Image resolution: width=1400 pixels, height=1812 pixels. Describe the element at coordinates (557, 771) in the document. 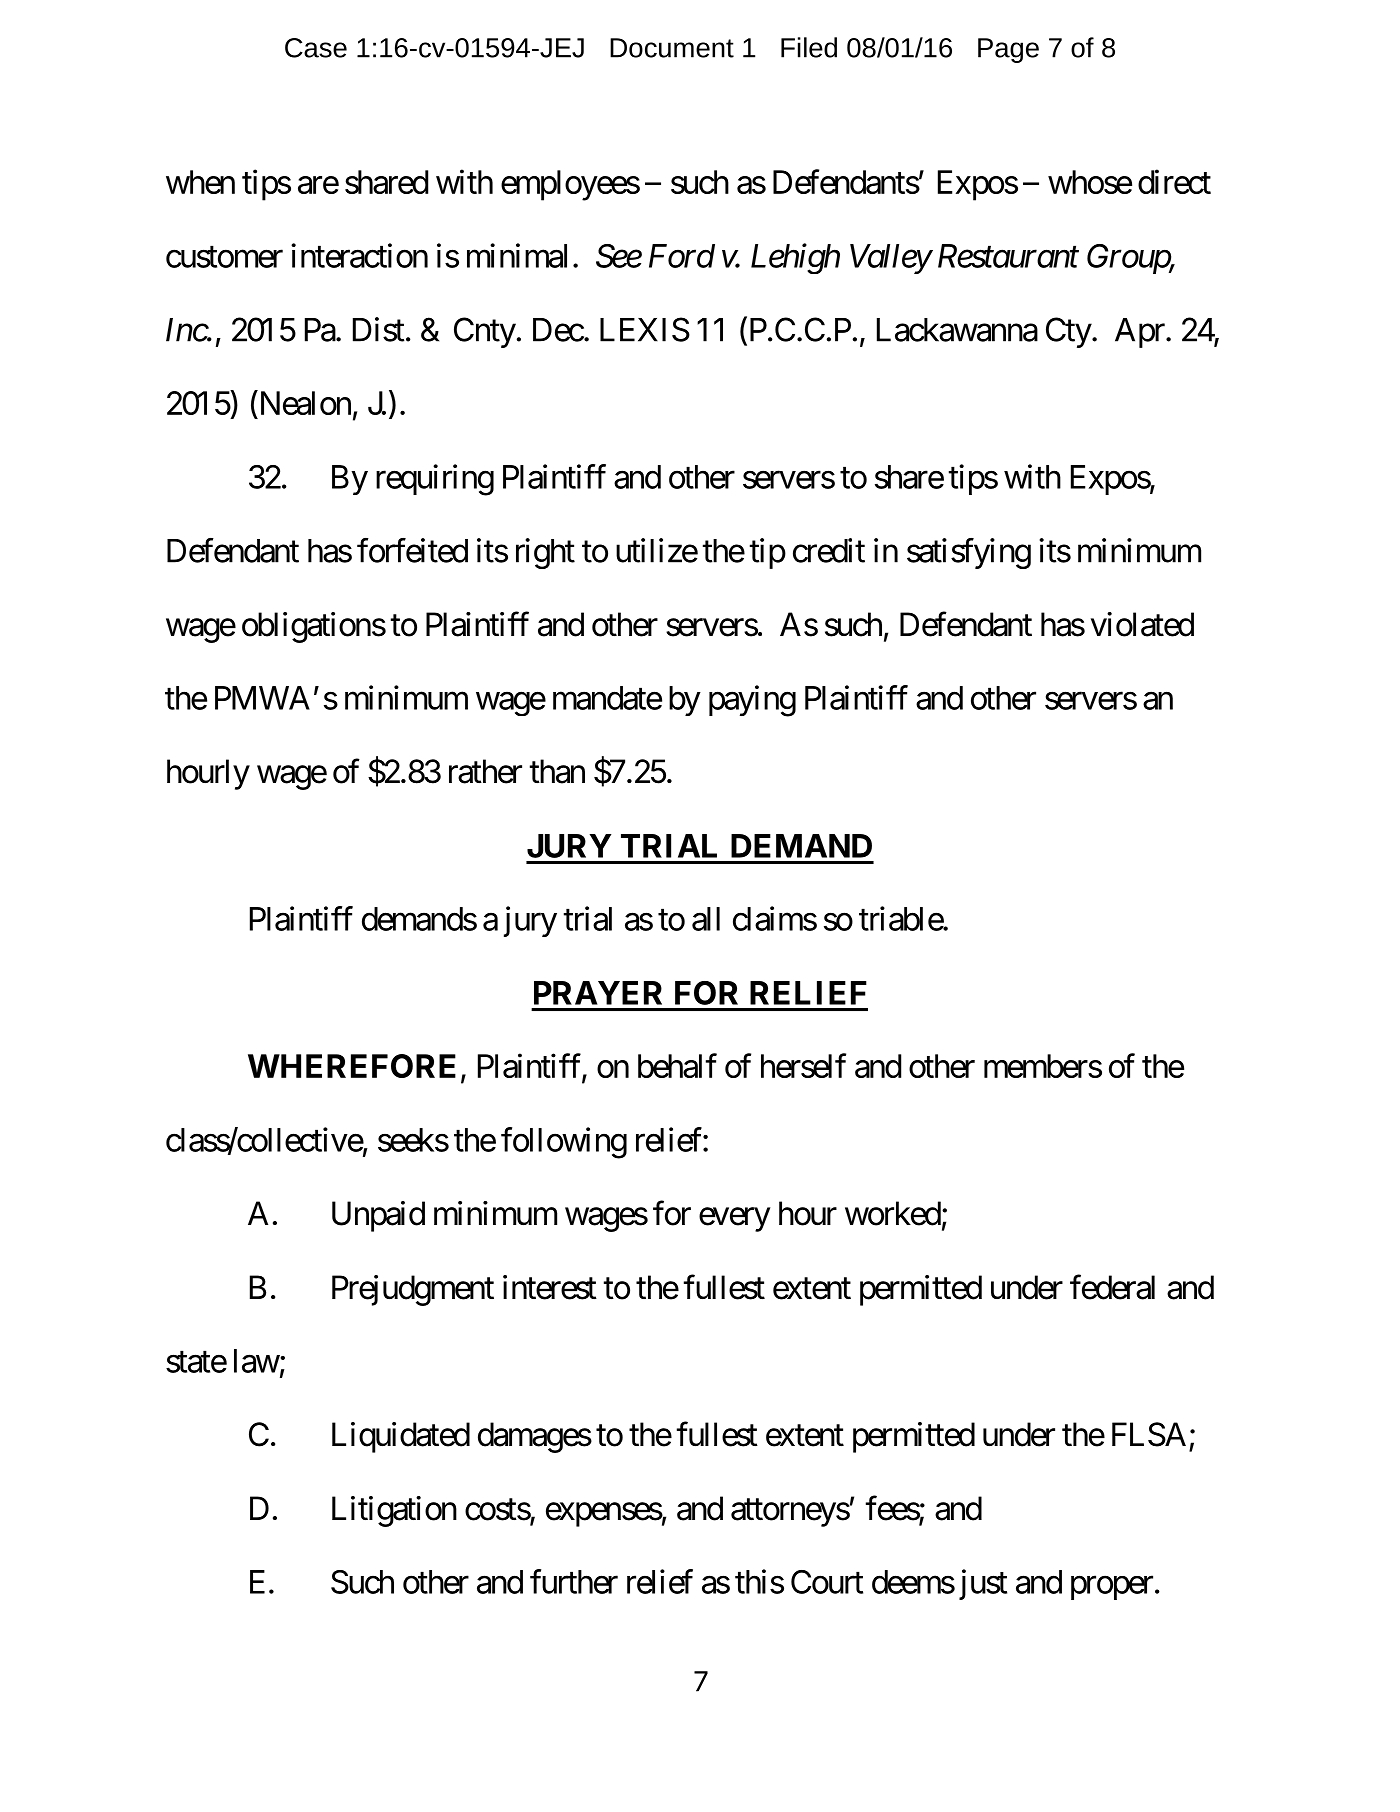

I see `than` at that location.
